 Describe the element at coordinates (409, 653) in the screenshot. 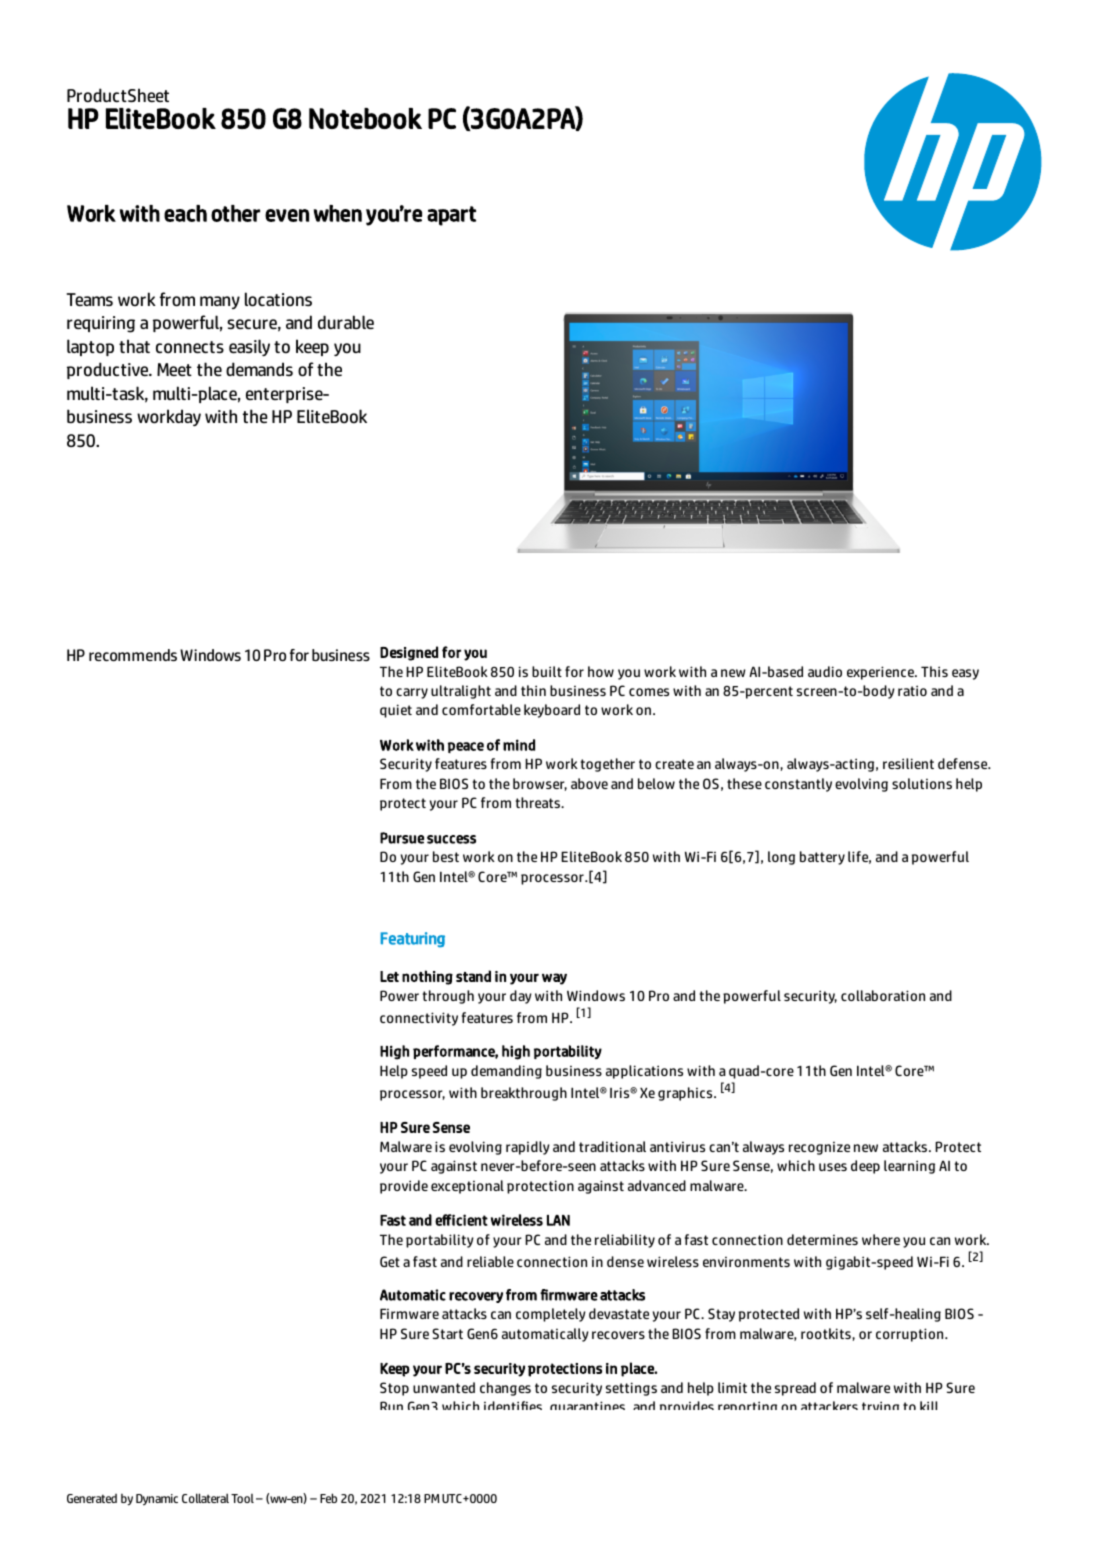

I see `Designed` at that location.
